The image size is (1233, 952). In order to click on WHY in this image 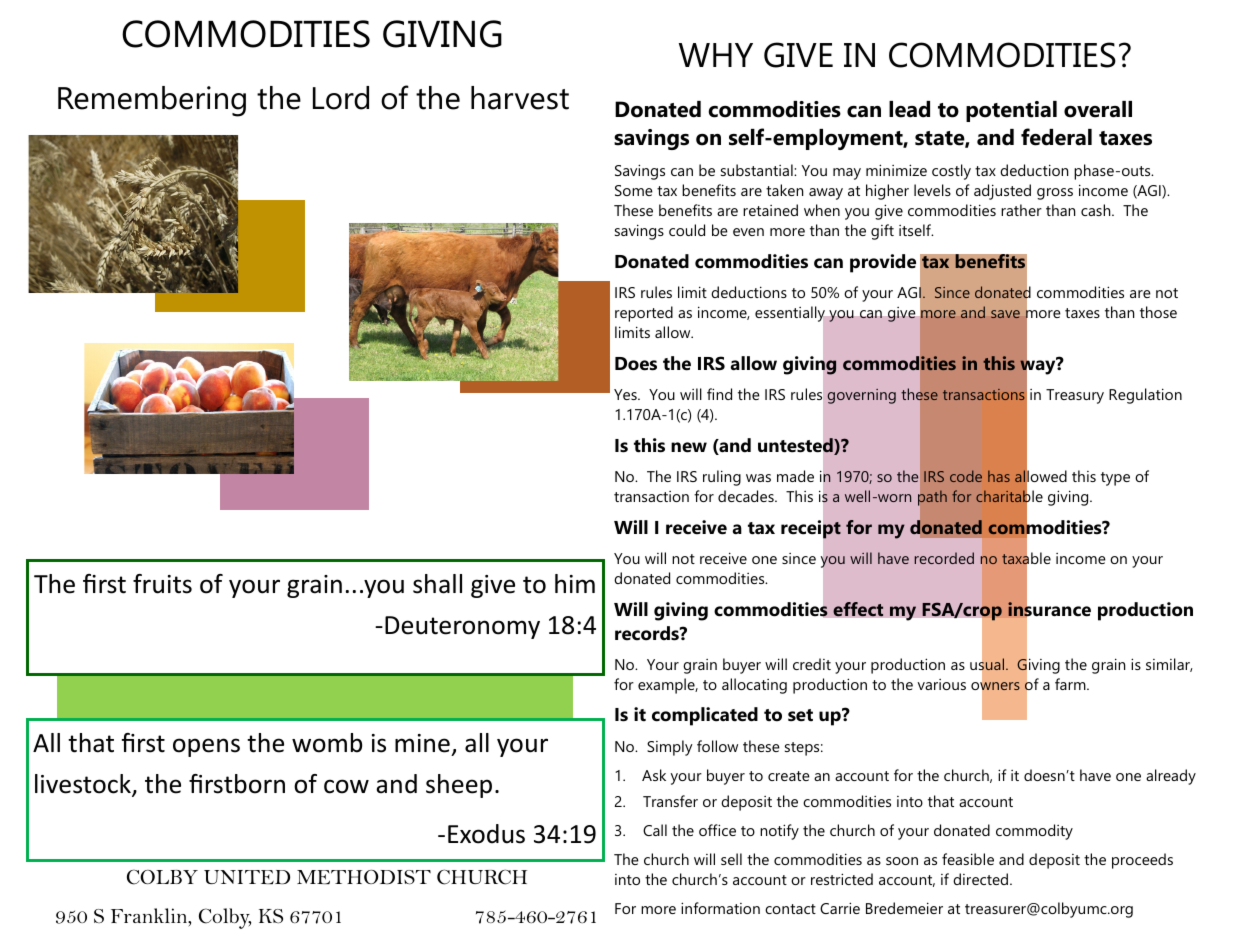, I will do `click(716, 55)`.
